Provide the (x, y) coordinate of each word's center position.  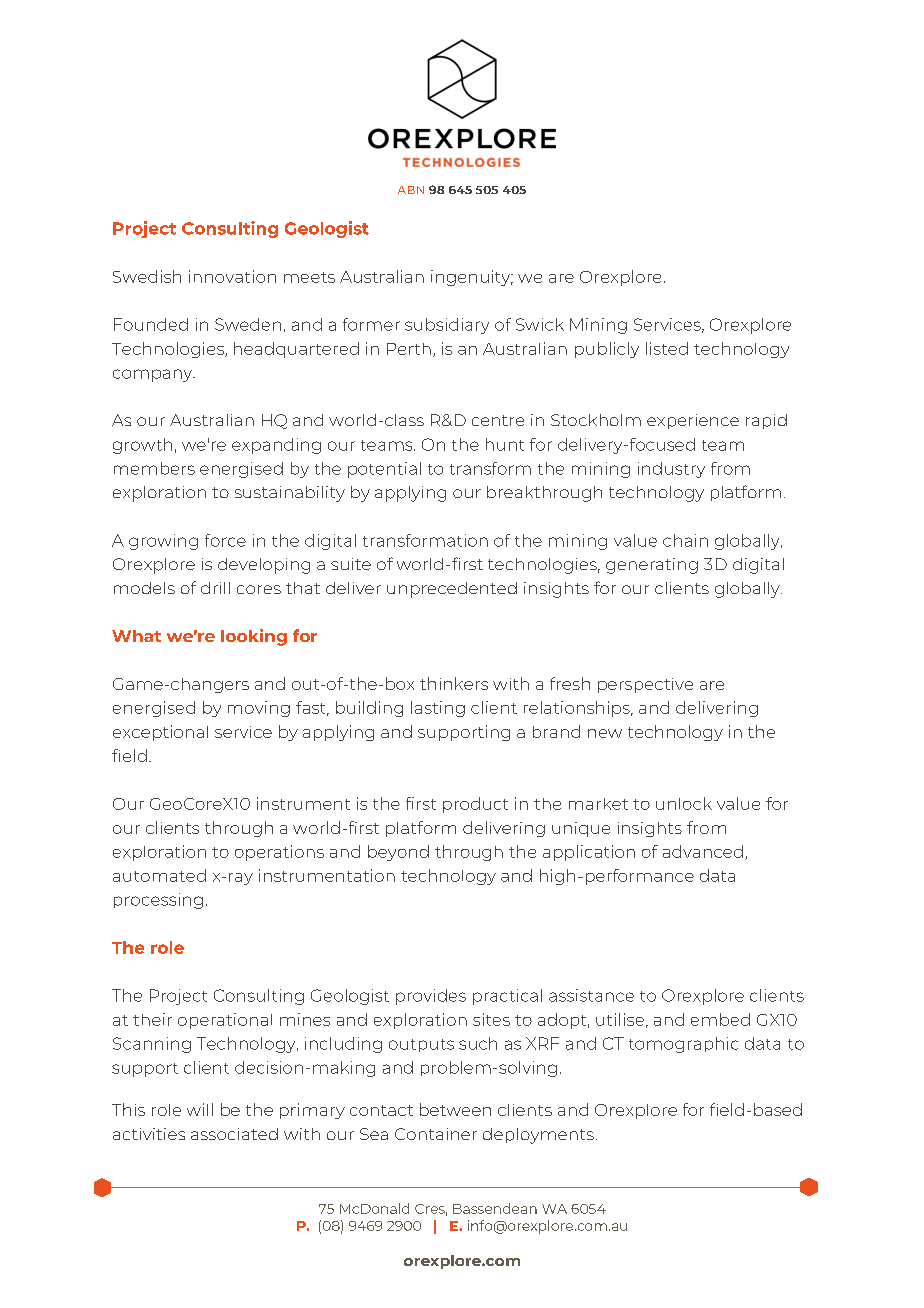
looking (254, 637)
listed (667, 348)
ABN (411, 190)
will (200, 1109)
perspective (645, 685)
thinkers (454, 683)
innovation (232, 276)
